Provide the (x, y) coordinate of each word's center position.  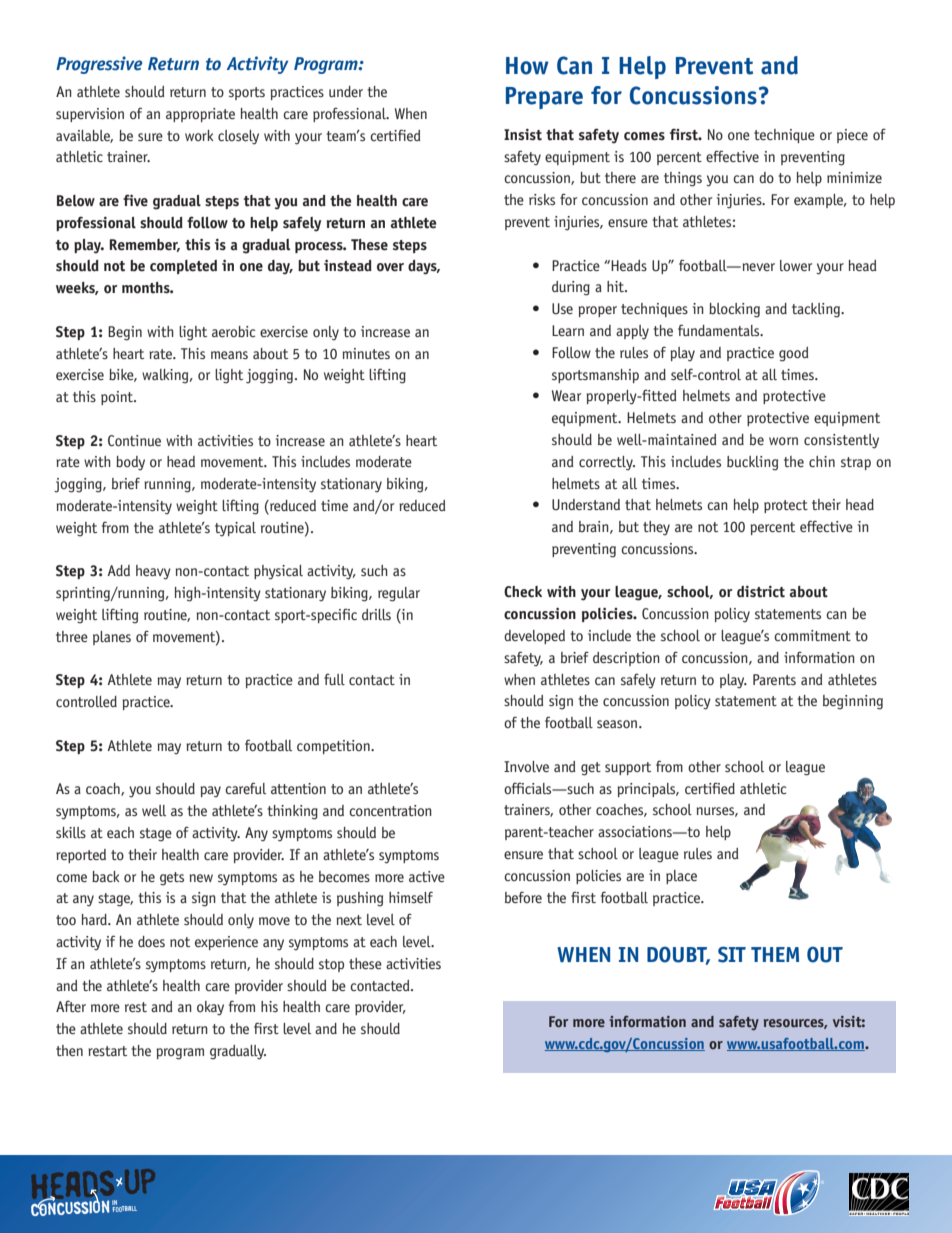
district (761, 592)
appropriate (200, 115)
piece (852, 136)
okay (210, 1008)
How (527, 66)
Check (523, 592)
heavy (153, 572)
